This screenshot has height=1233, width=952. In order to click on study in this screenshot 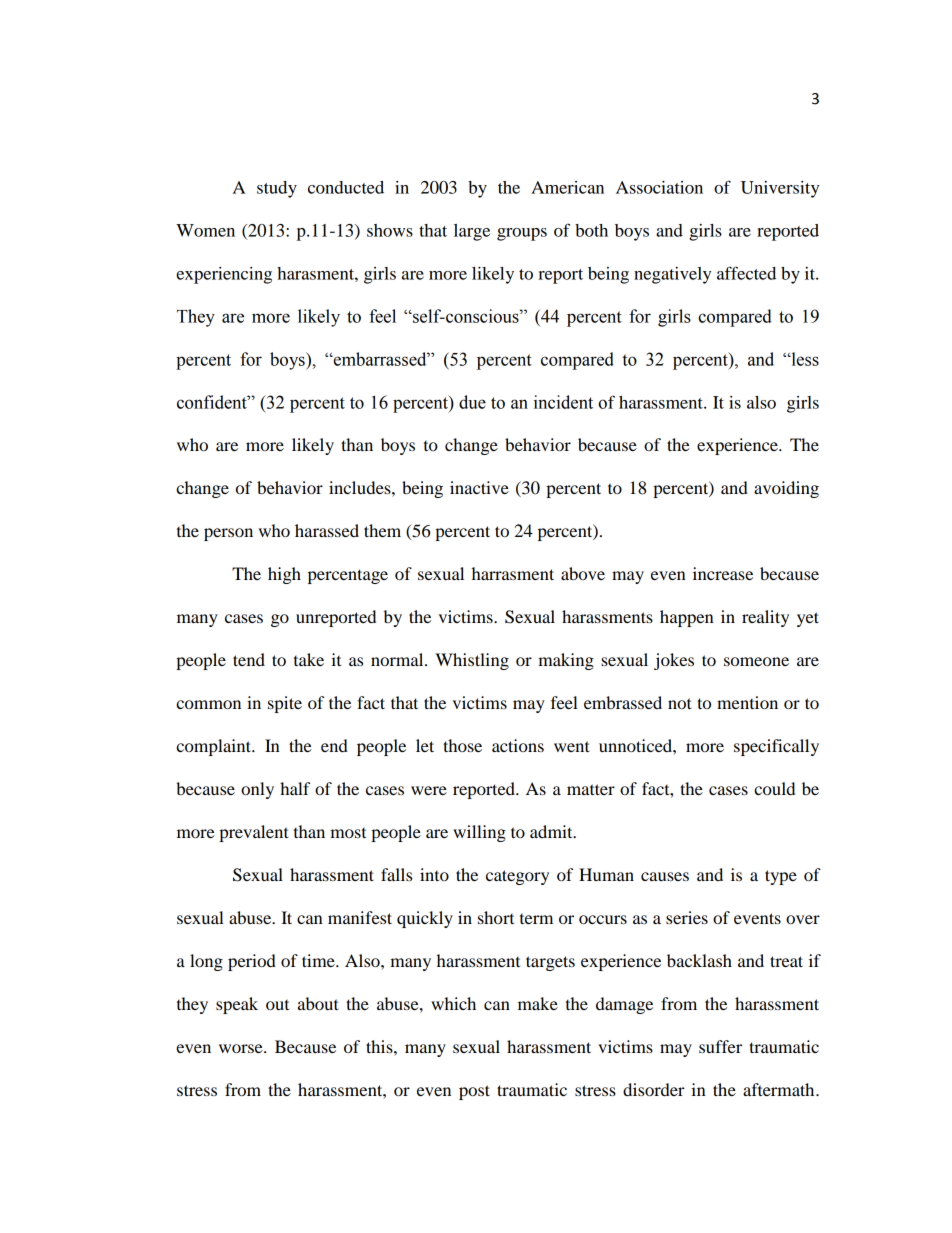, I will do `click(277, 189)`.
